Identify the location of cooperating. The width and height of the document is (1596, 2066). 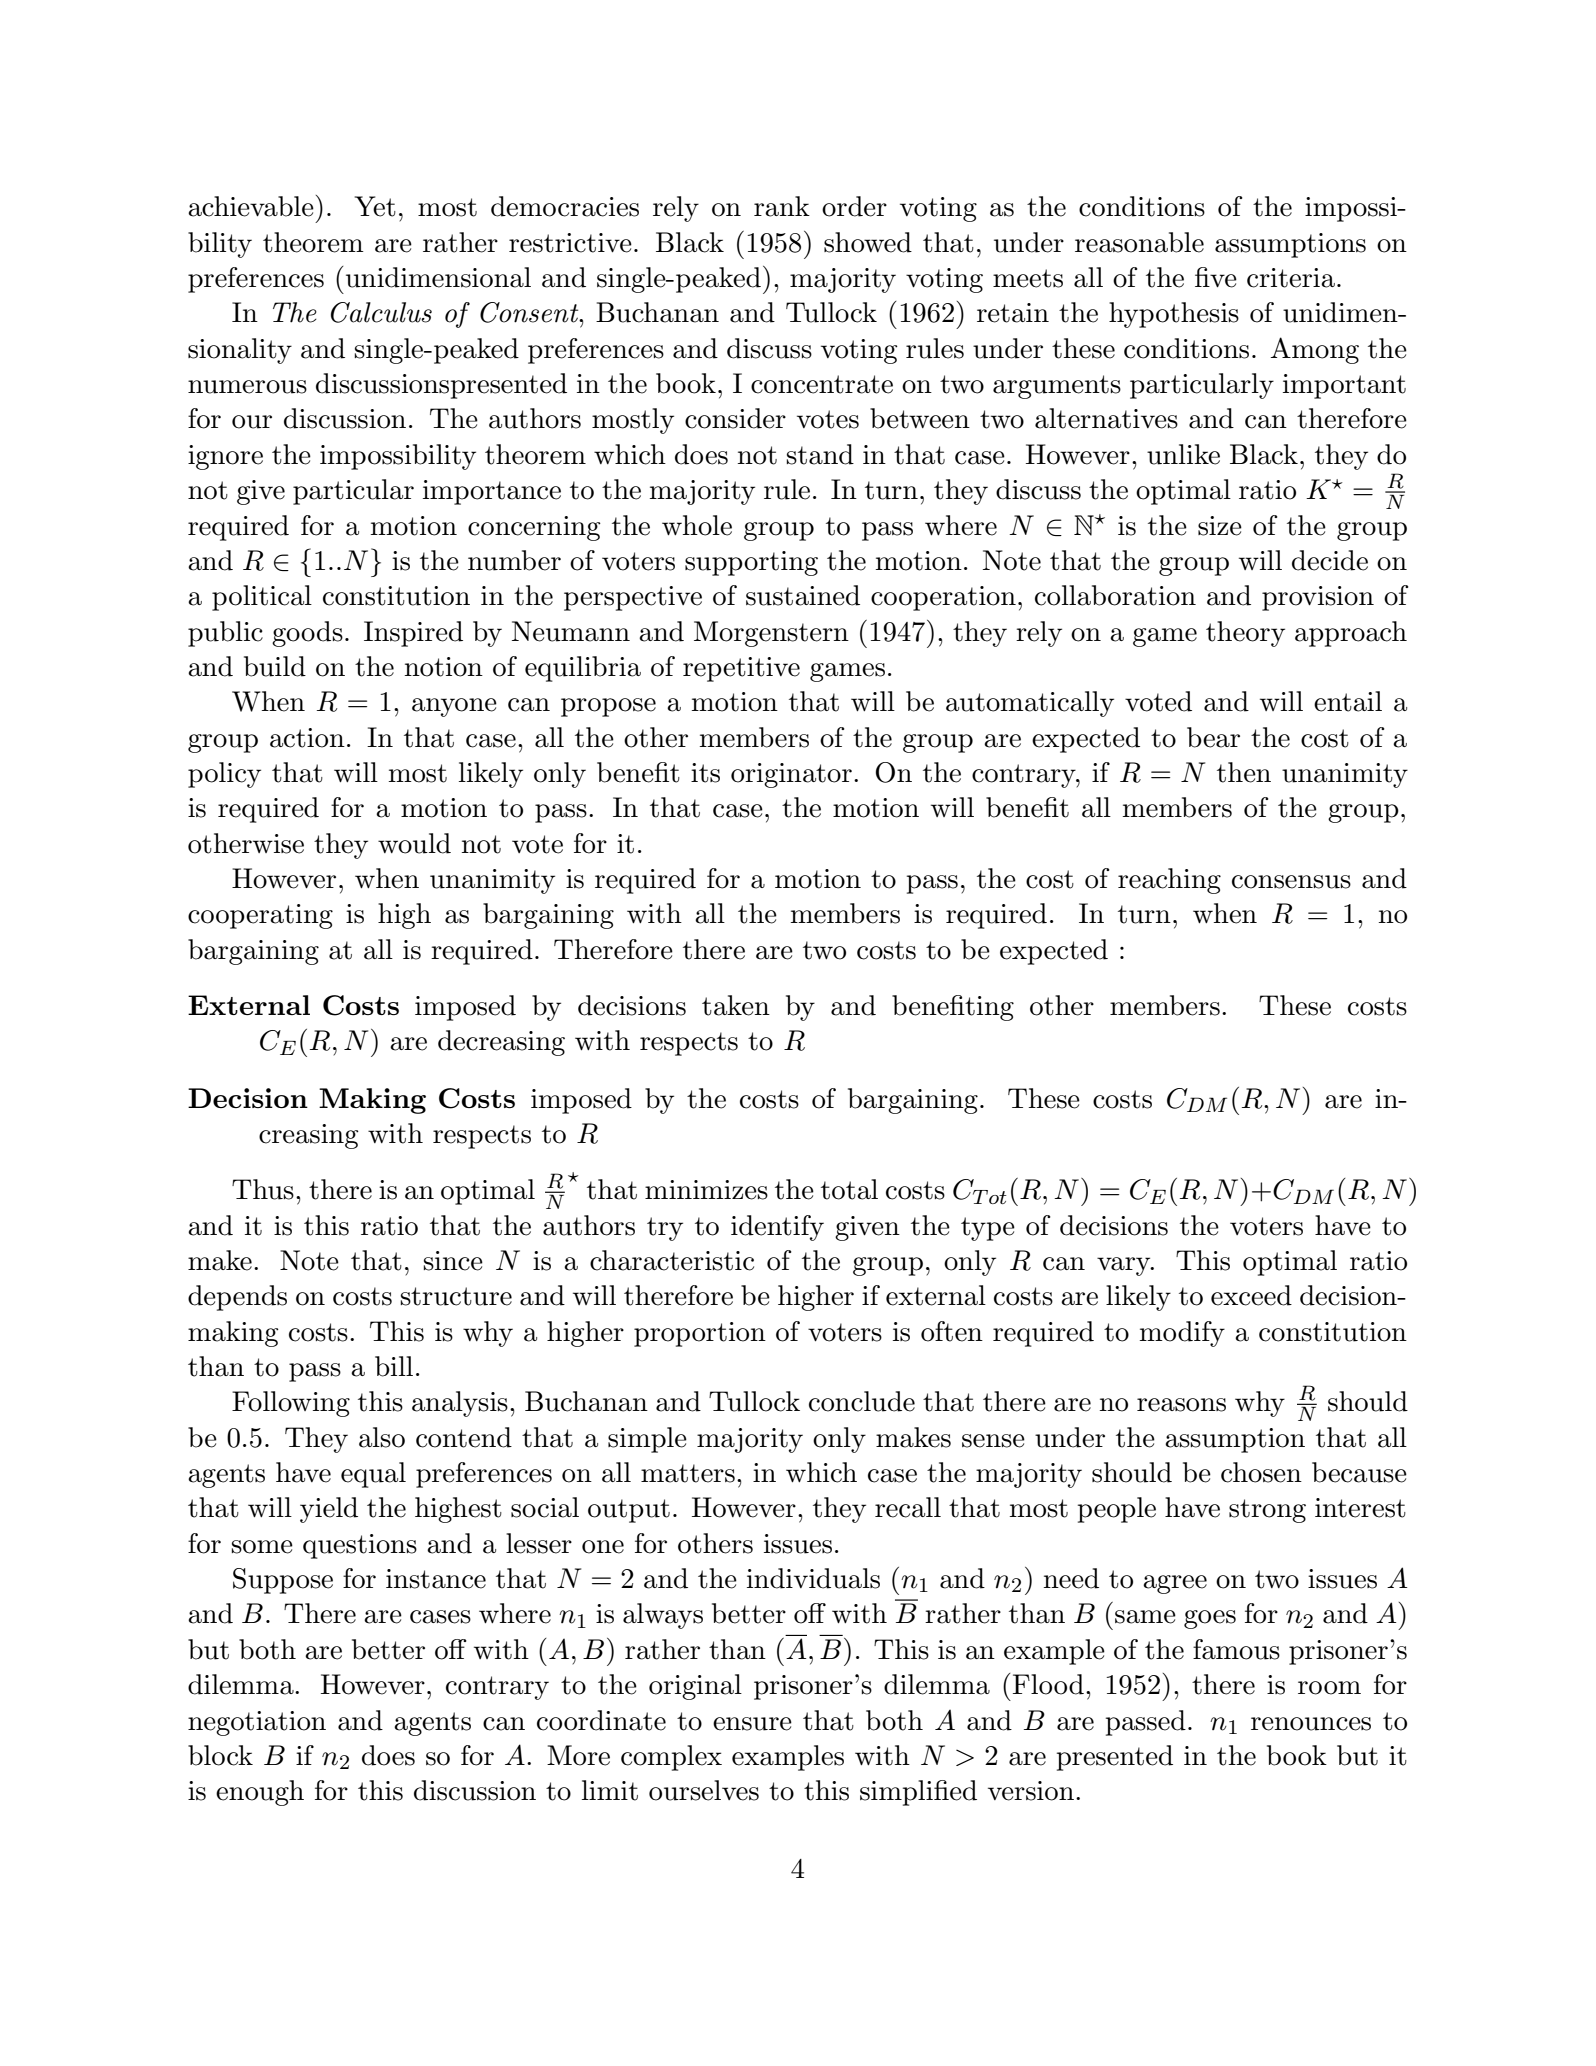
(260, 916).
